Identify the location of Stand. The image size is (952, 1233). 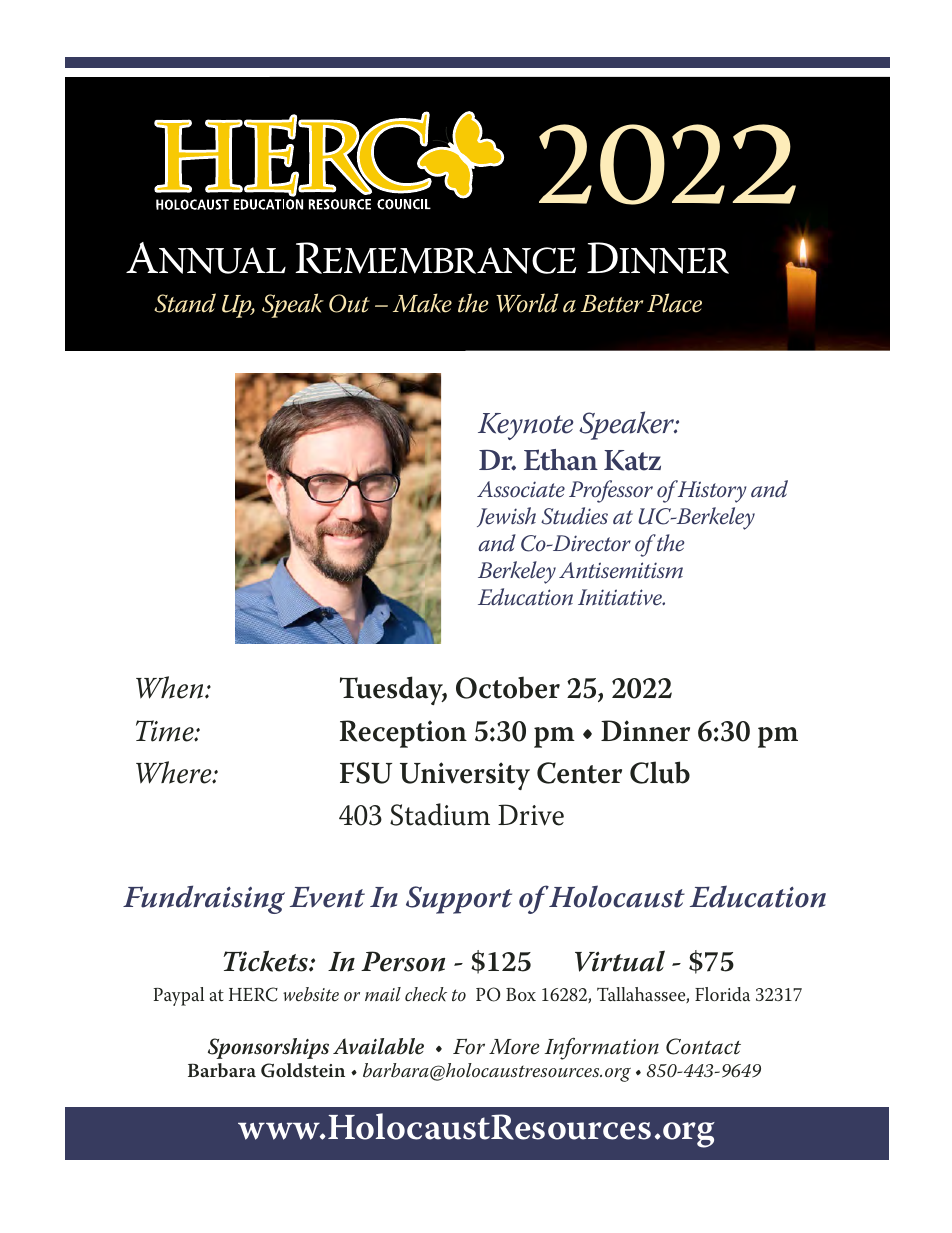
(185, 303).
